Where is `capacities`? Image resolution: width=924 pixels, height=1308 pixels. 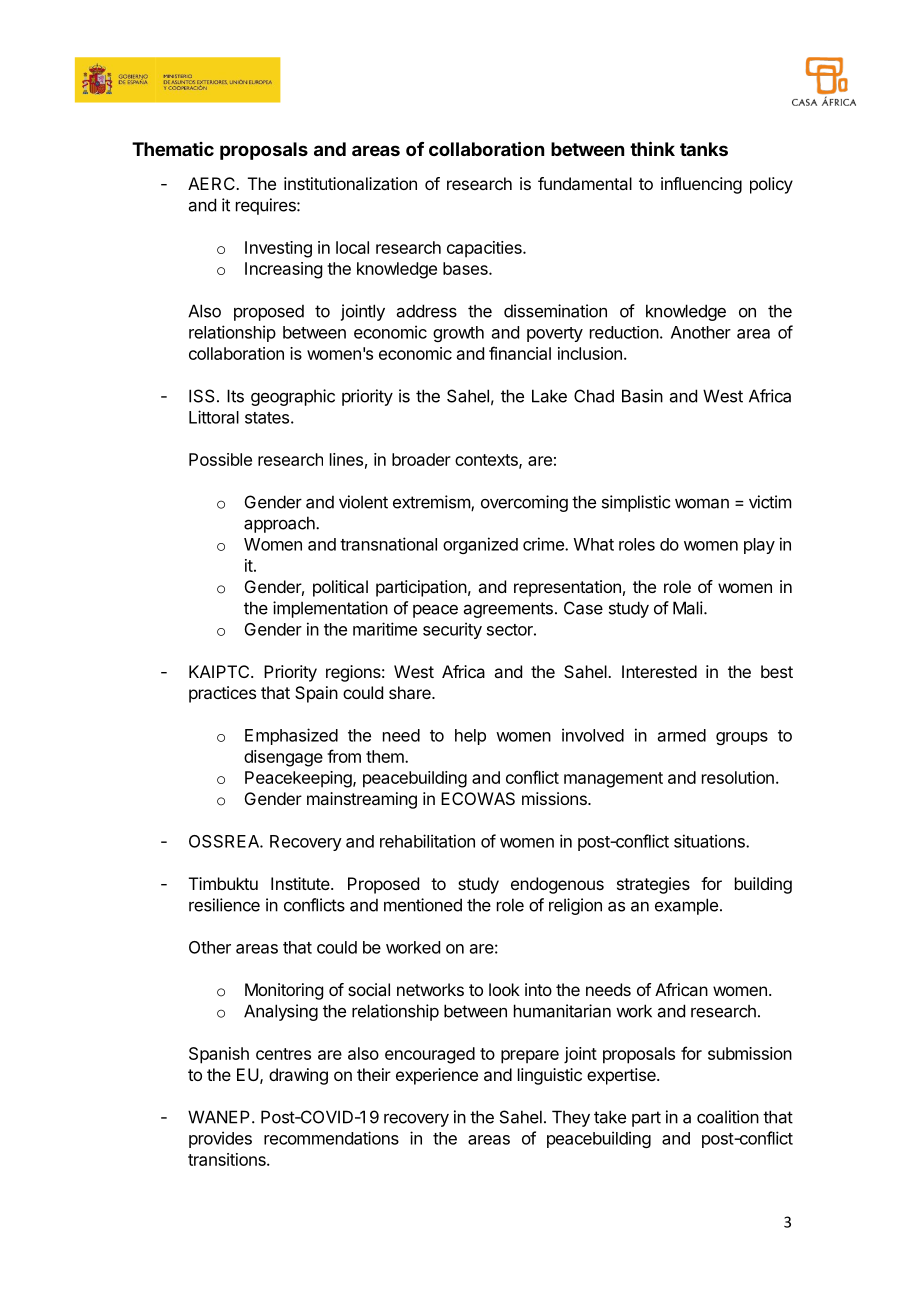 capacities is located at coordinates (485, 249).
